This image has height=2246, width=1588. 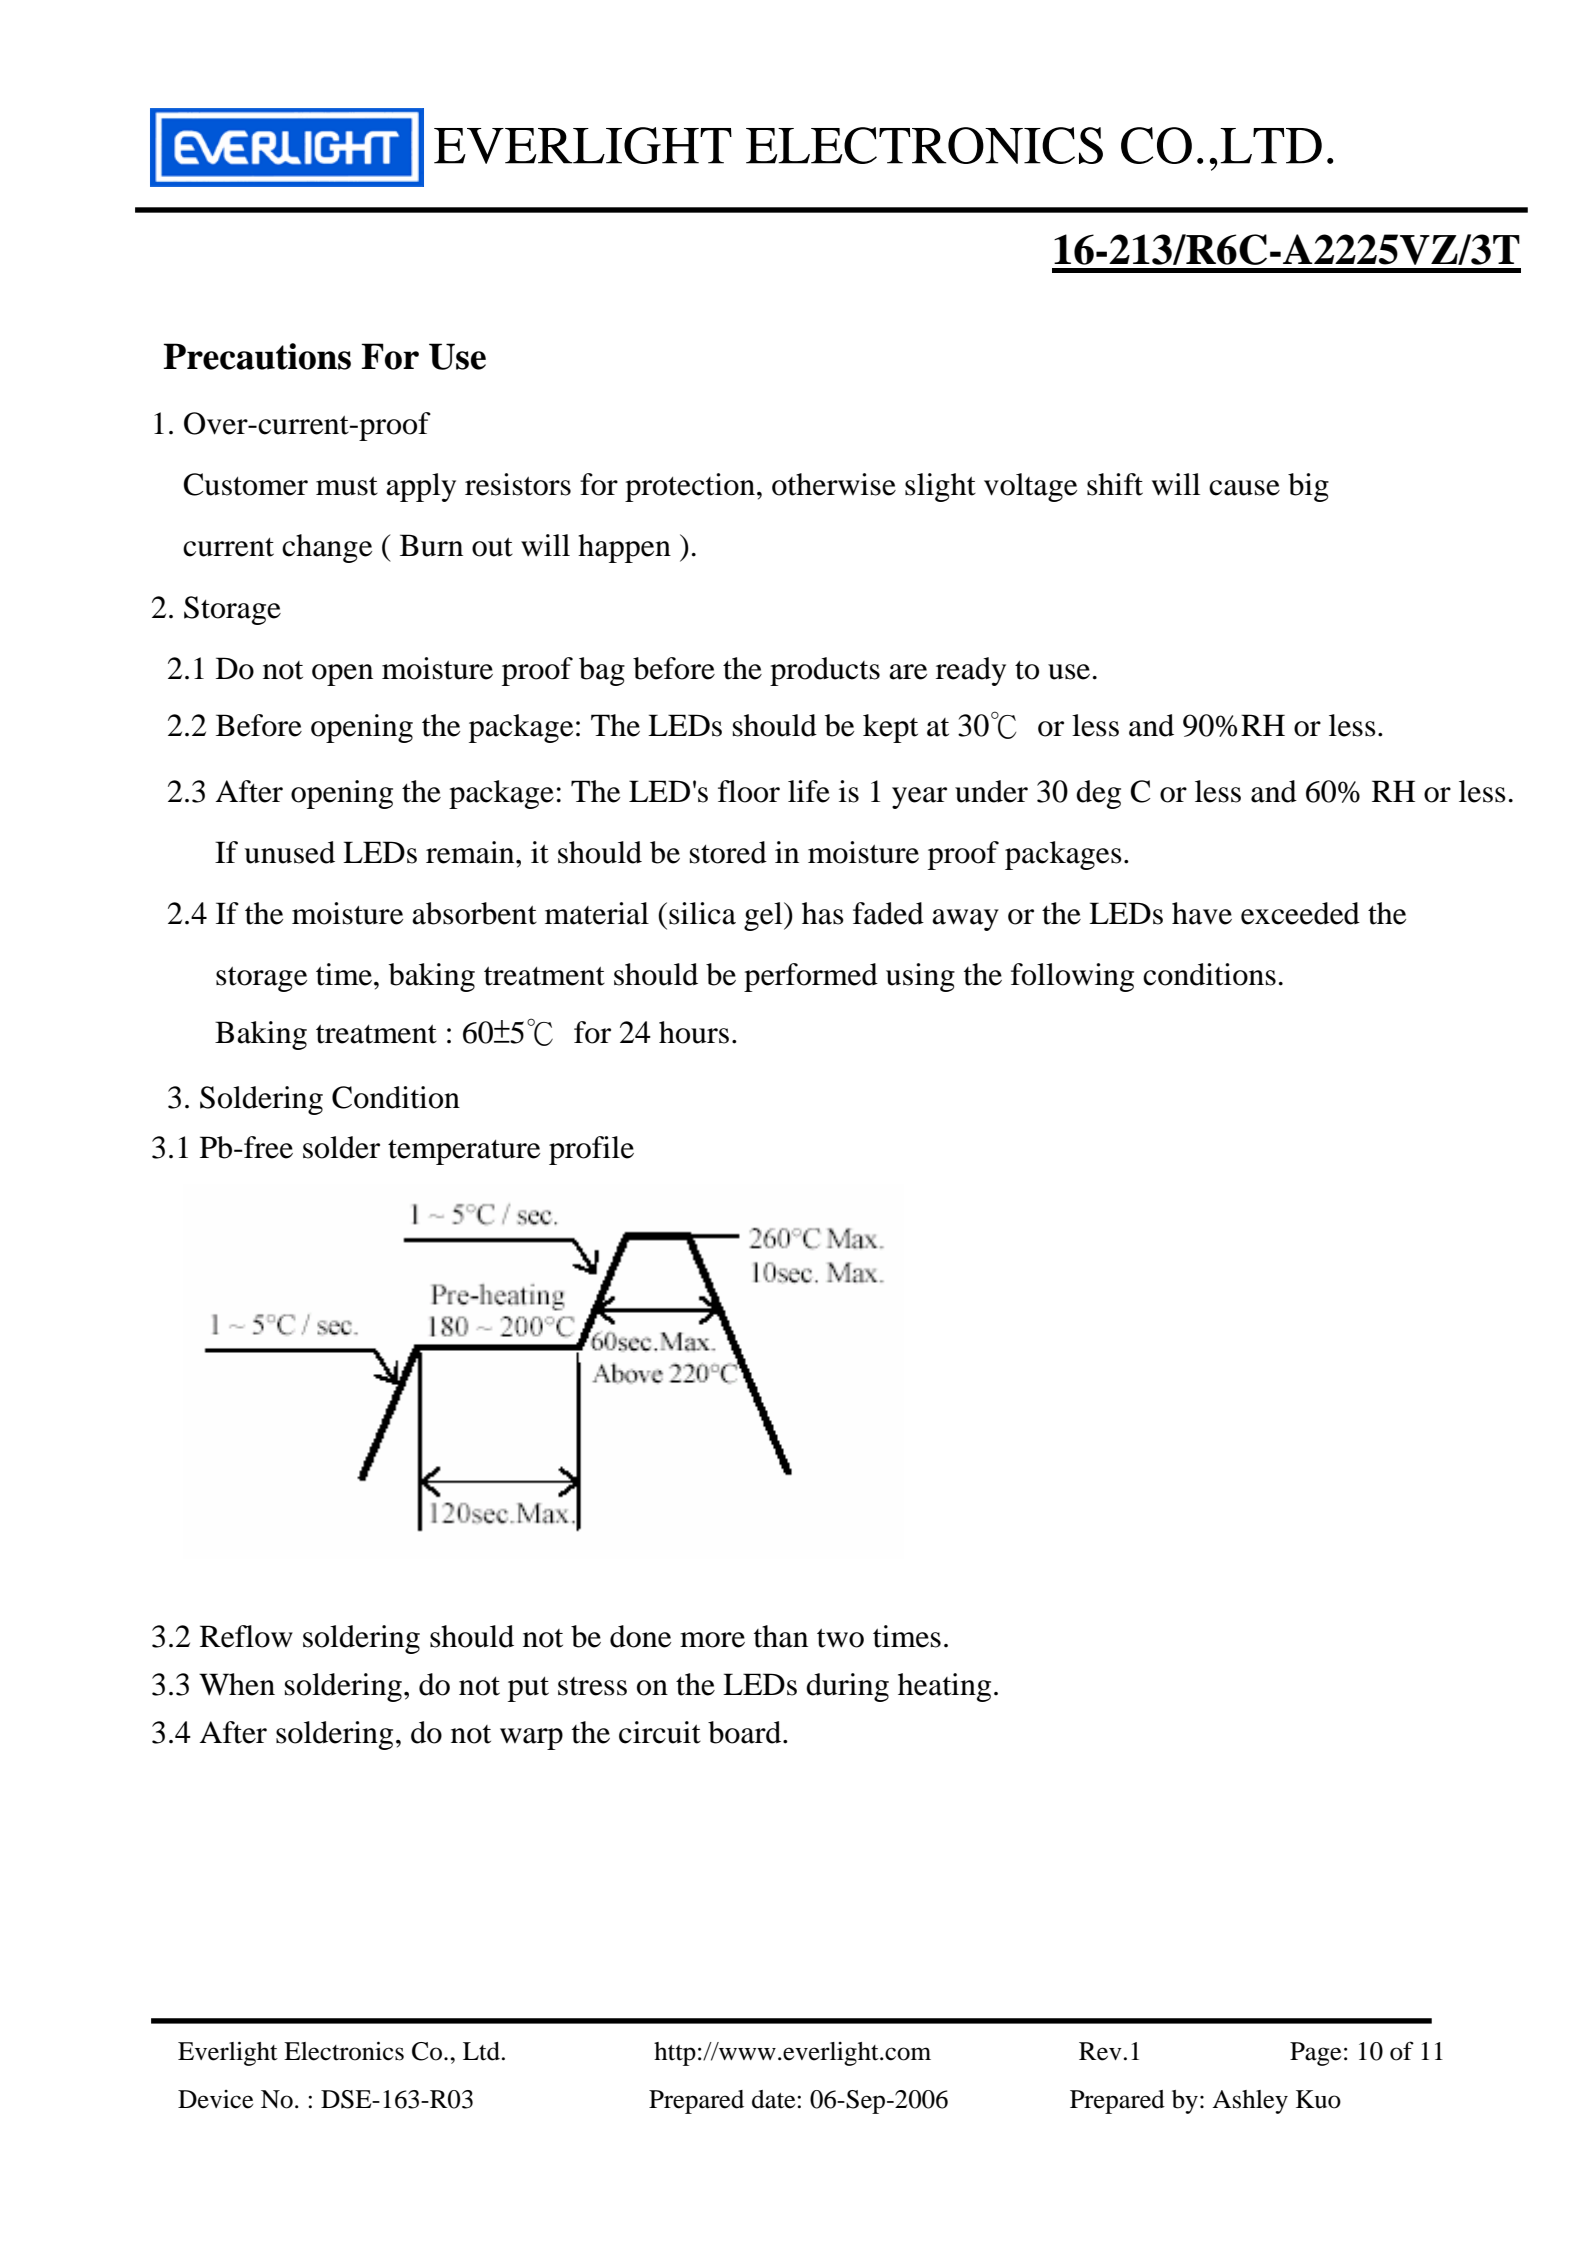 What do you see at coordinates (1250, 2102) in the image?
I see `Ashley` at bounding box center [1250, 2102].
